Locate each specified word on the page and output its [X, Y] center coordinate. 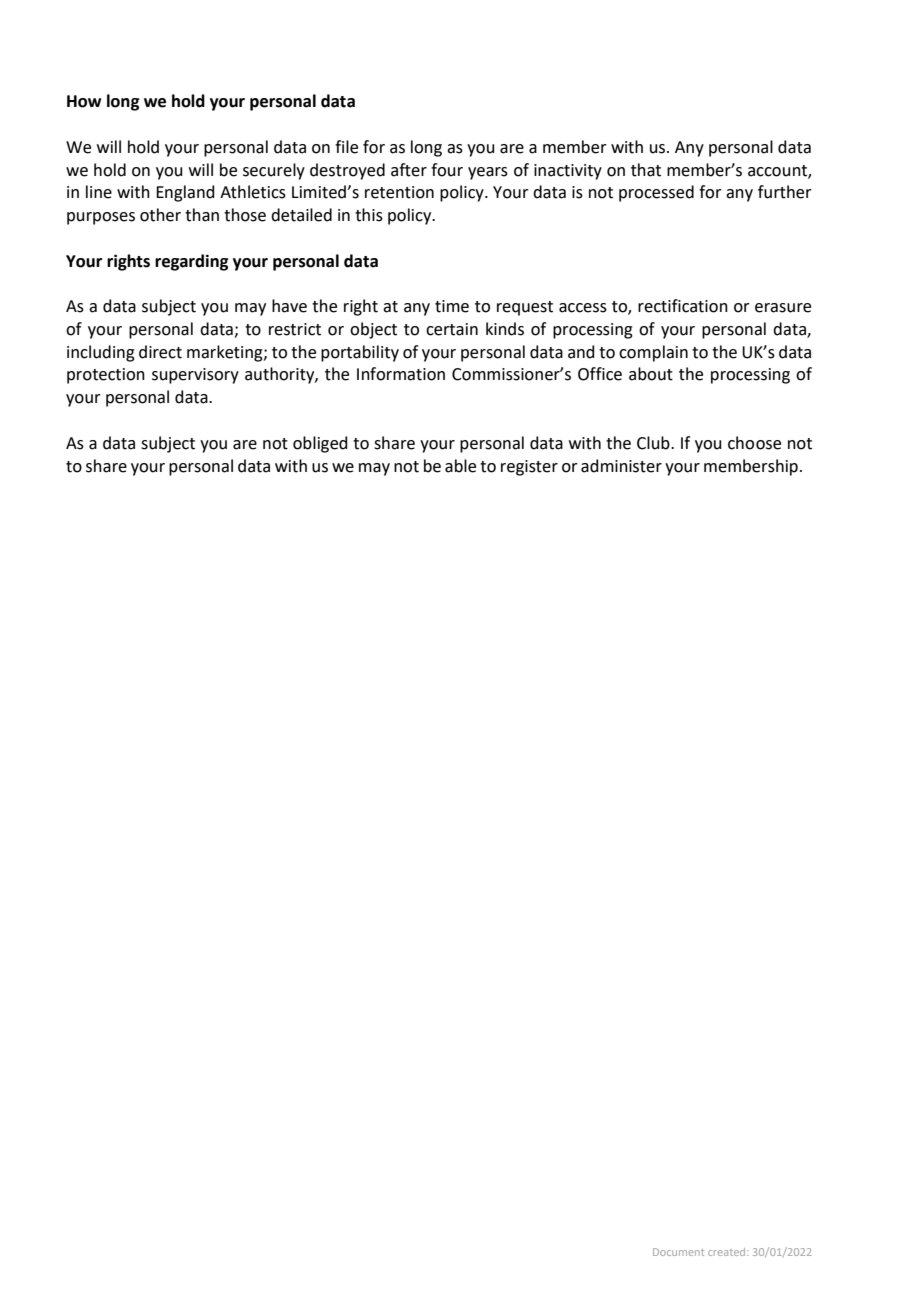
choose [754, 443]
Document [678, 1252]
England [185, 193]
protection [106, 376]
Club [654, 443]
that [646, 170]
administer [621, 466]
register [529, 468]
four [447, 170]
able [460, 466]
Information [401, 374]
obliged [320, 444]
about [651, 374]
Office [600, 374]
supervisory [195, 376]
